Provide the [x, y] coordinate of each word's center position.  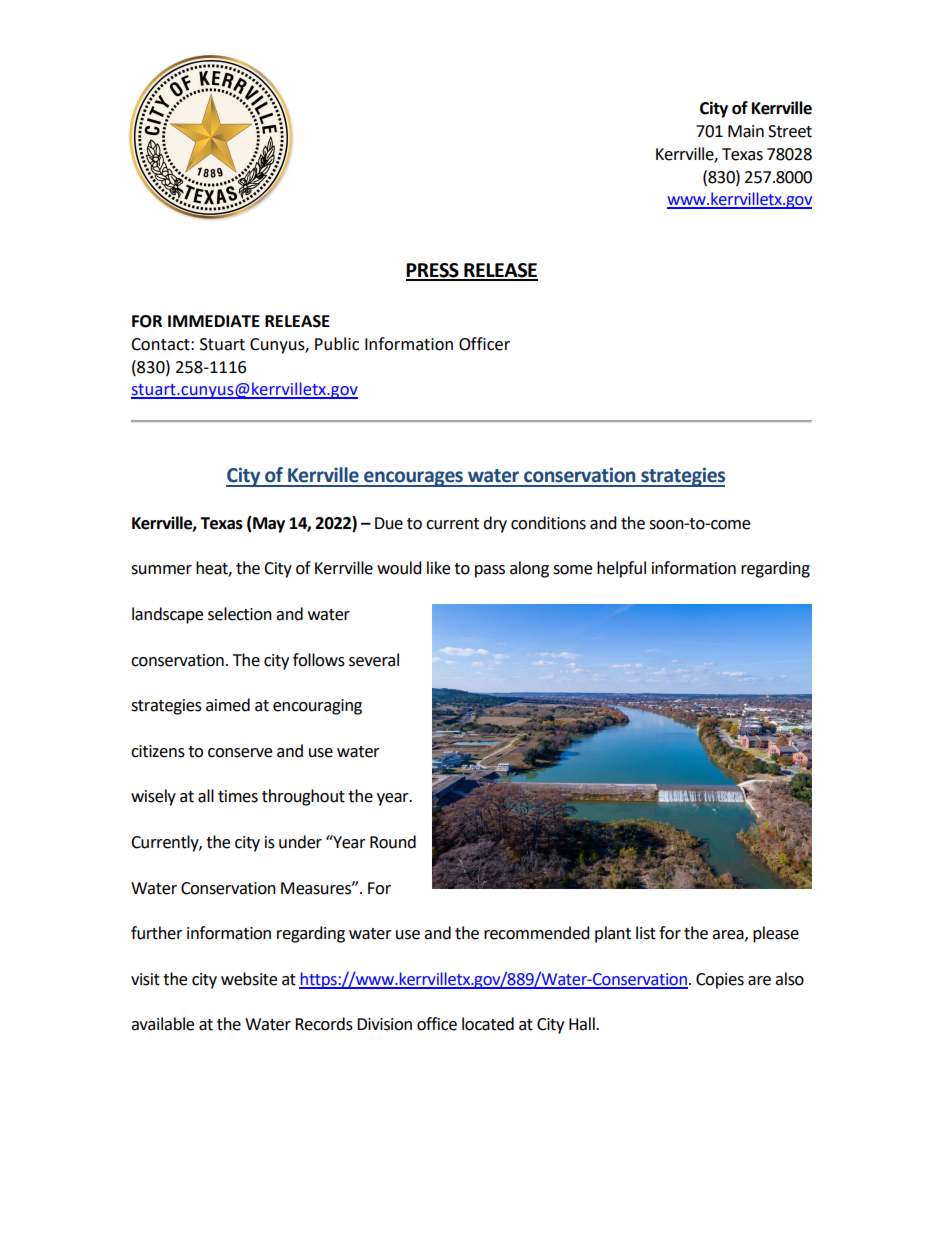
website [249, 979]
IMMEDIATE [214, 321]
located [488, 1024]
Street [790, 131]
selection [240, 614]
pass [490, 571]
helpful [621, 569]
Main [746, 131]
